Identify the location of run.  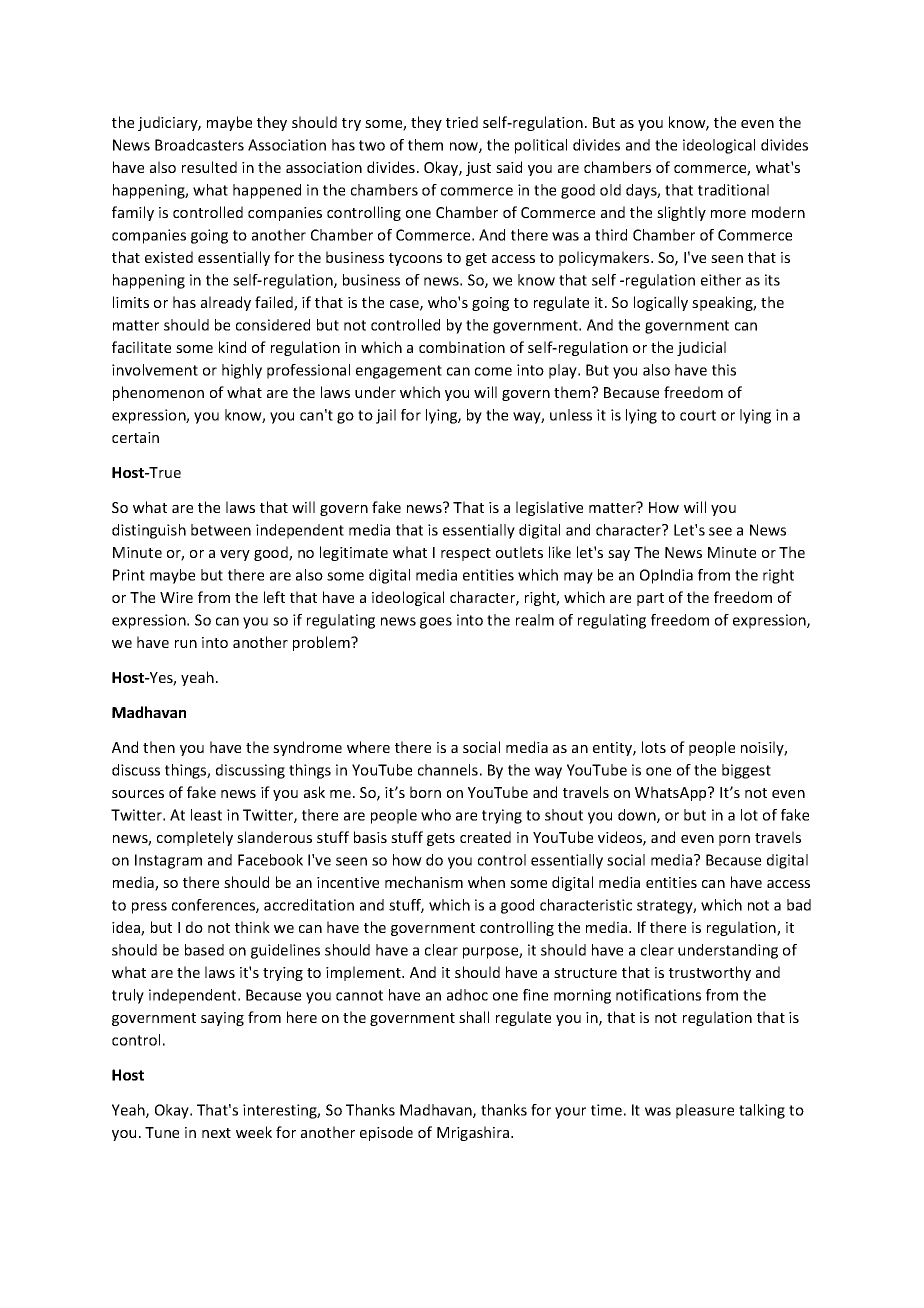
(186, 644).
